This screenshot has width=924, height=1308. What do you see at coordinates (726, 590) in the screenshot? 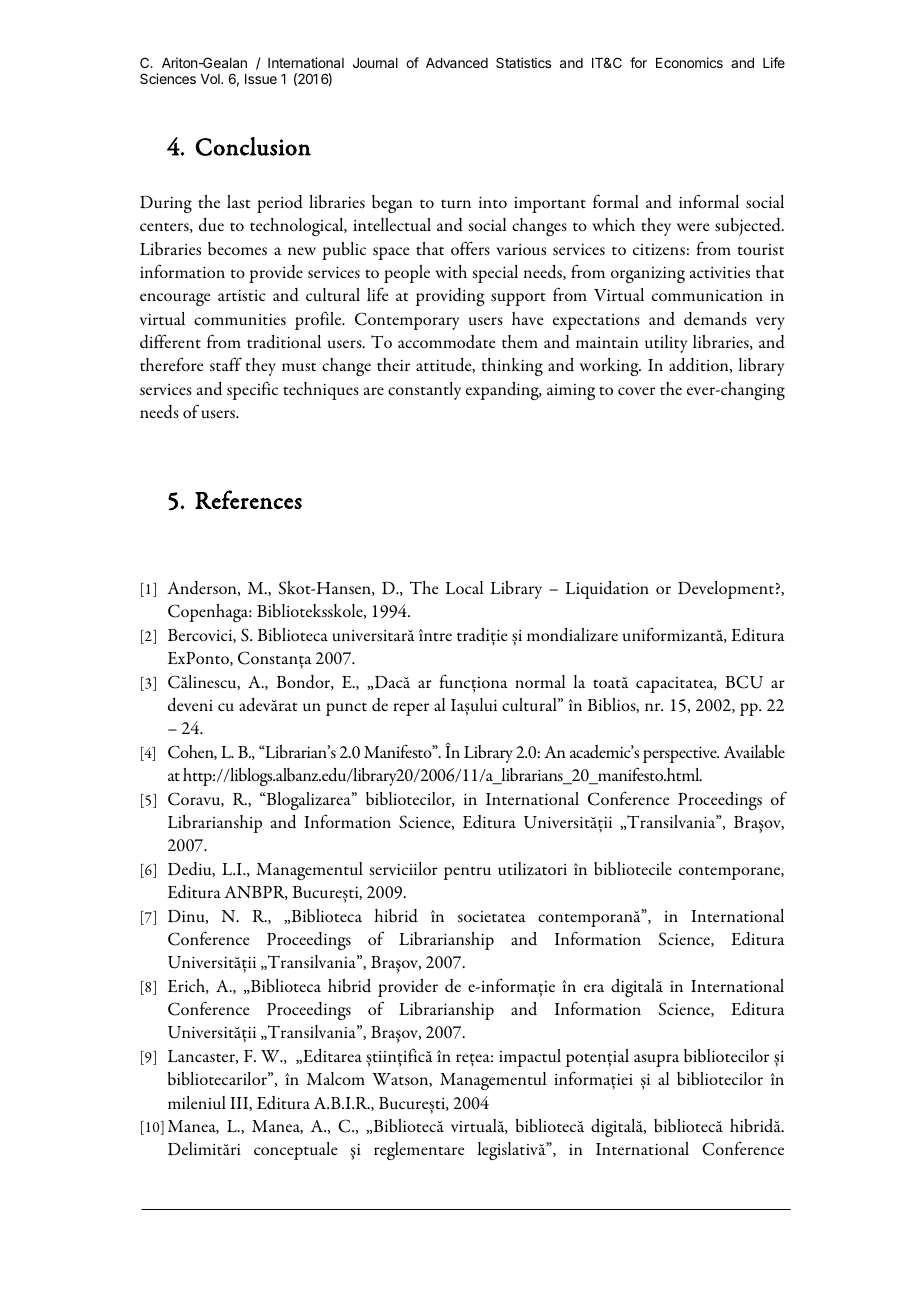
I see `Development` at bounding box center [726, 590].
